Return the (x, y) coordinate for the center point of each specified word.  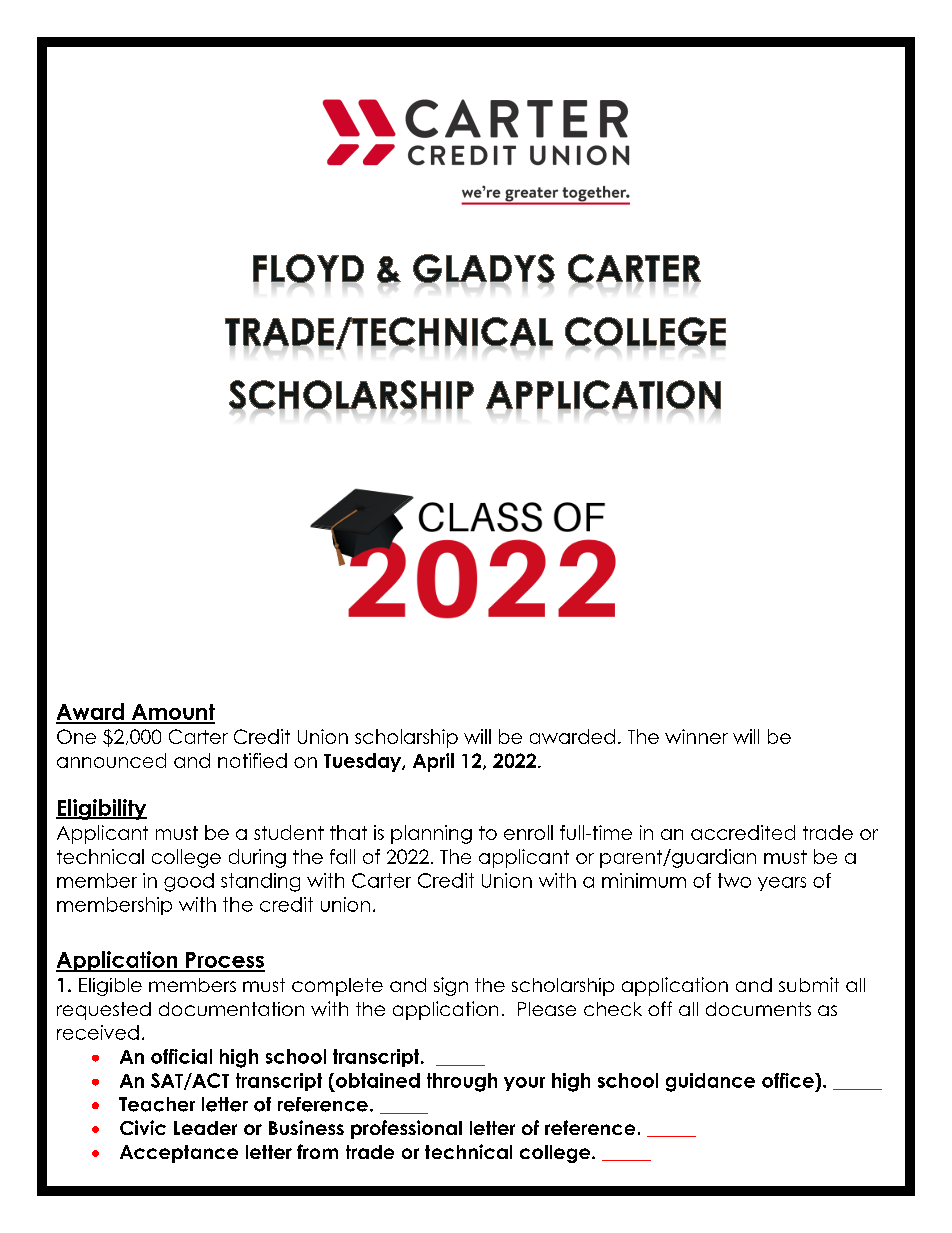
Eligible (110, 987)
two (734, 880)
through (462, 1082)
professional (406, 1129)
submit (809, 984)
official (181, 1056)
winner (696, 736)
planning (431, 834)
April (433, 762)
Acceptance (179, 1154)
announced (111, 760)
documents (758, 1009)
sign (451, 986)
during (257, 858)
